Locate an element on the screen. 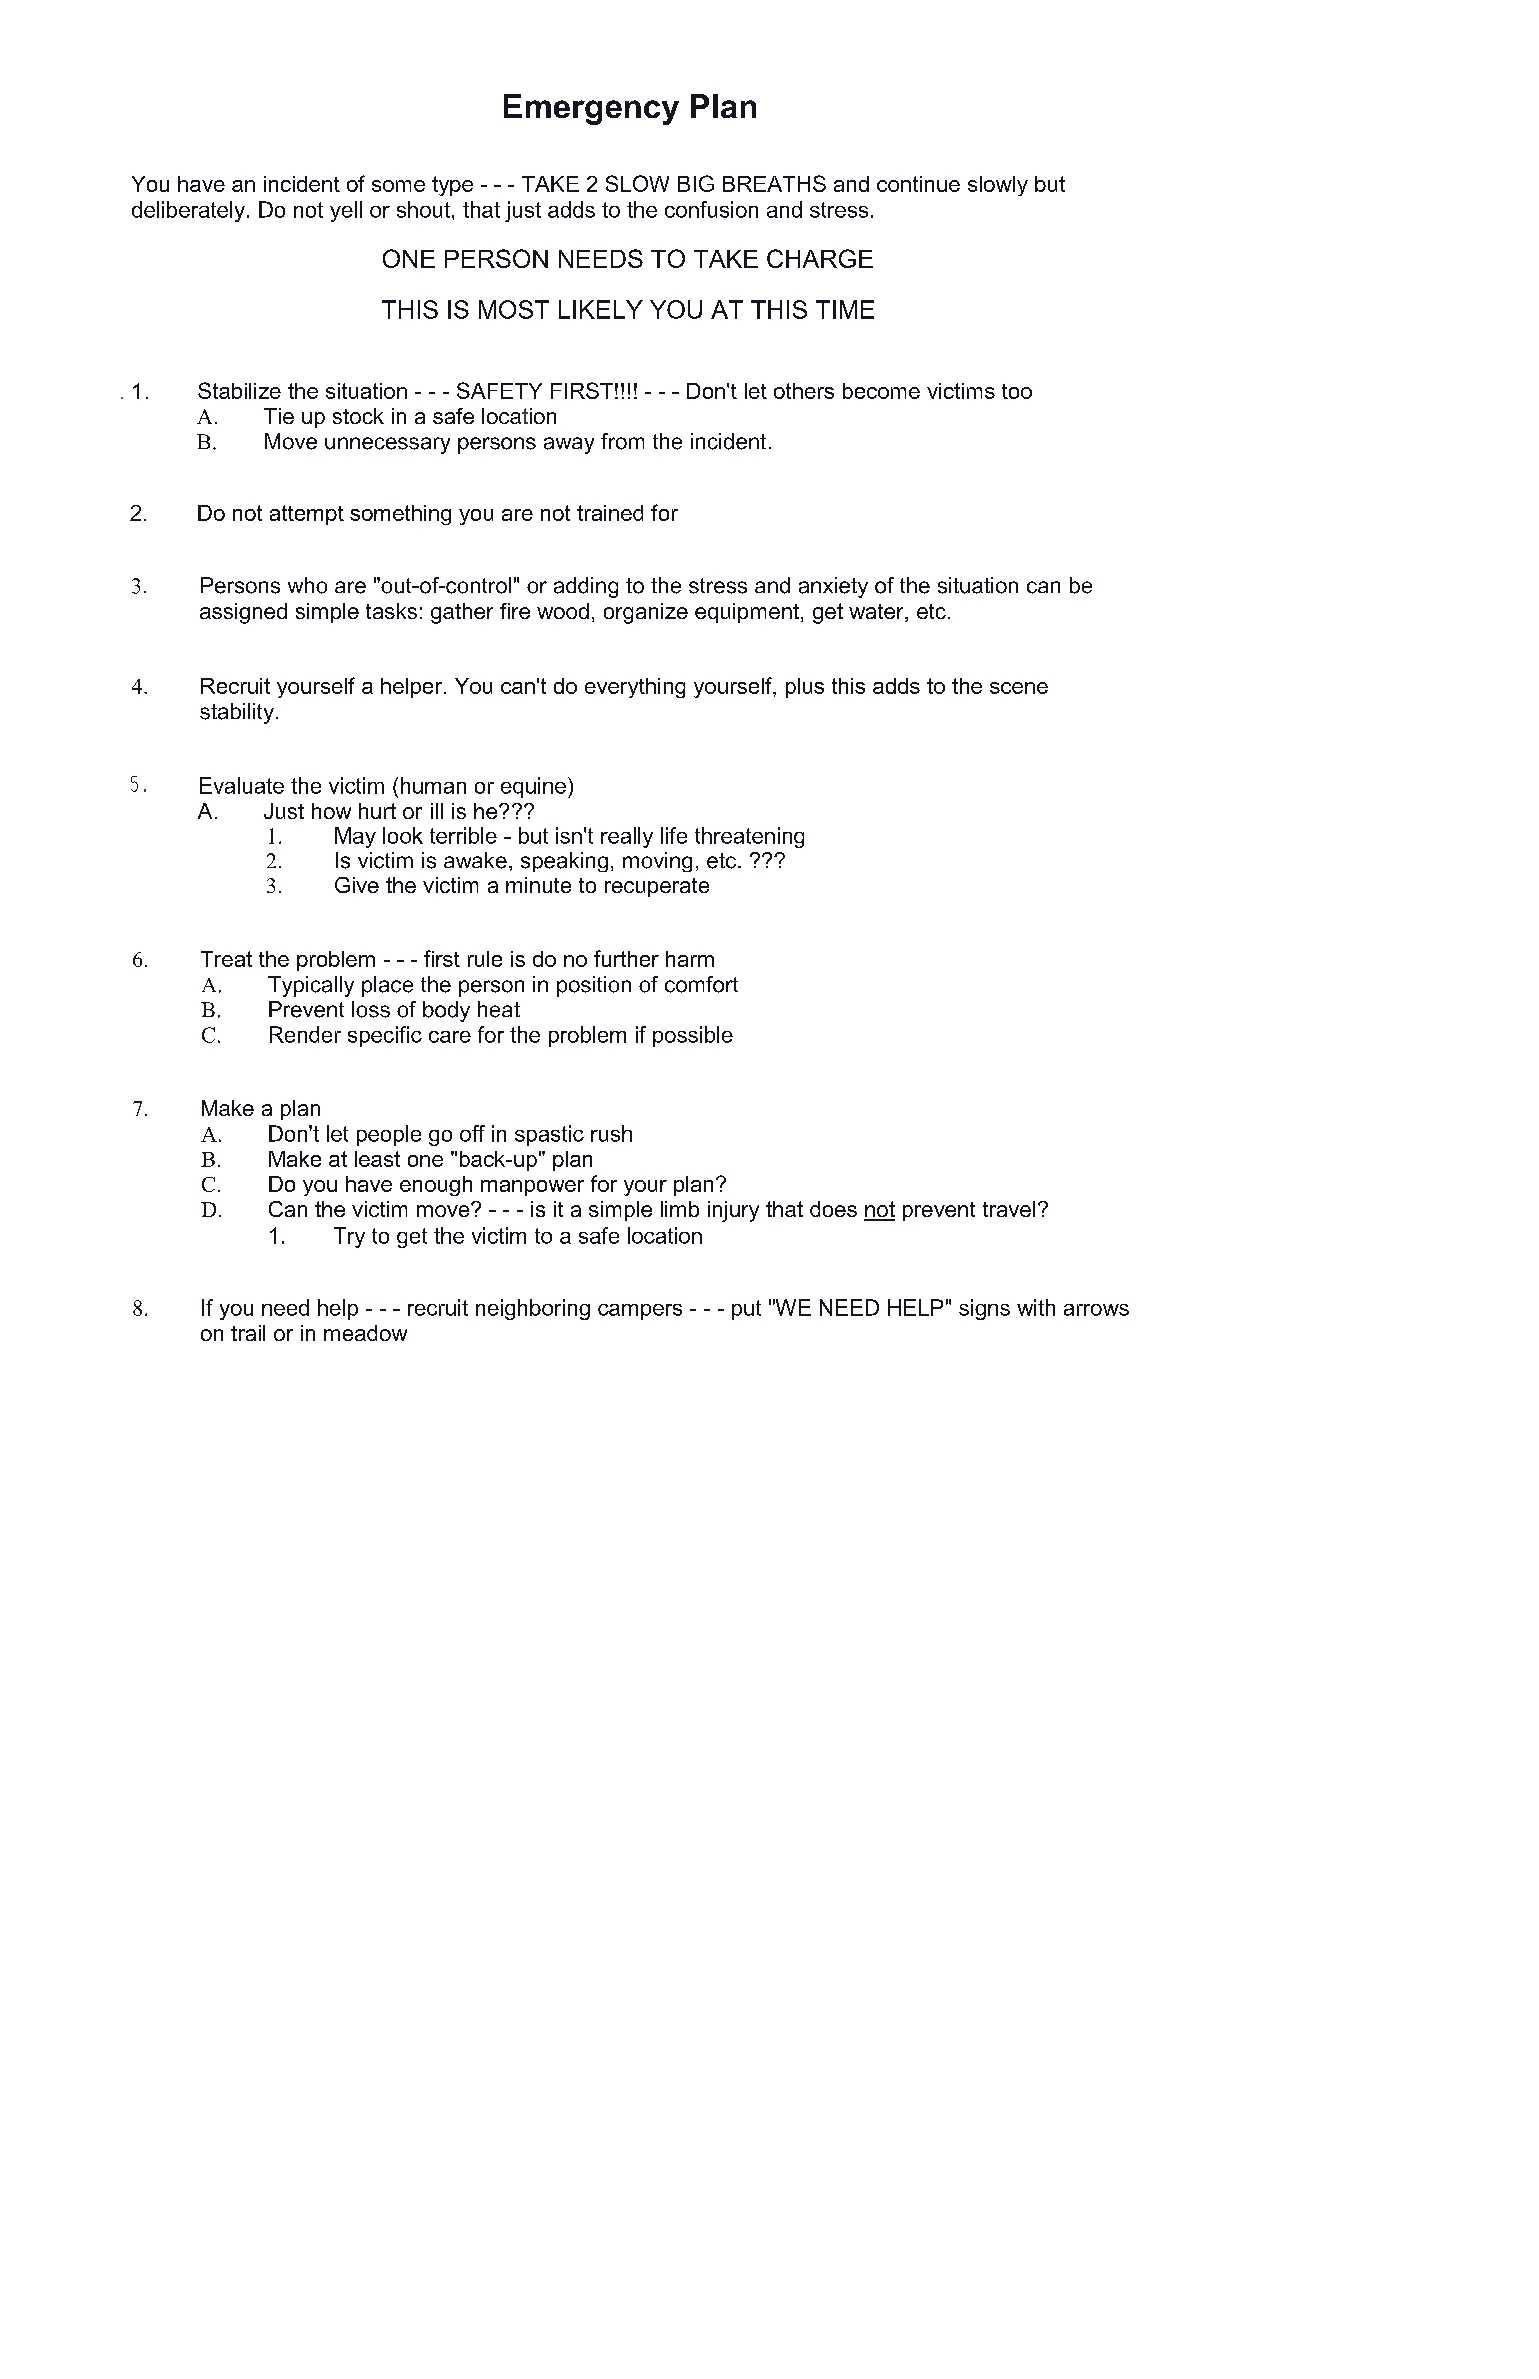  campers is located at coordinates (640, 1312).
